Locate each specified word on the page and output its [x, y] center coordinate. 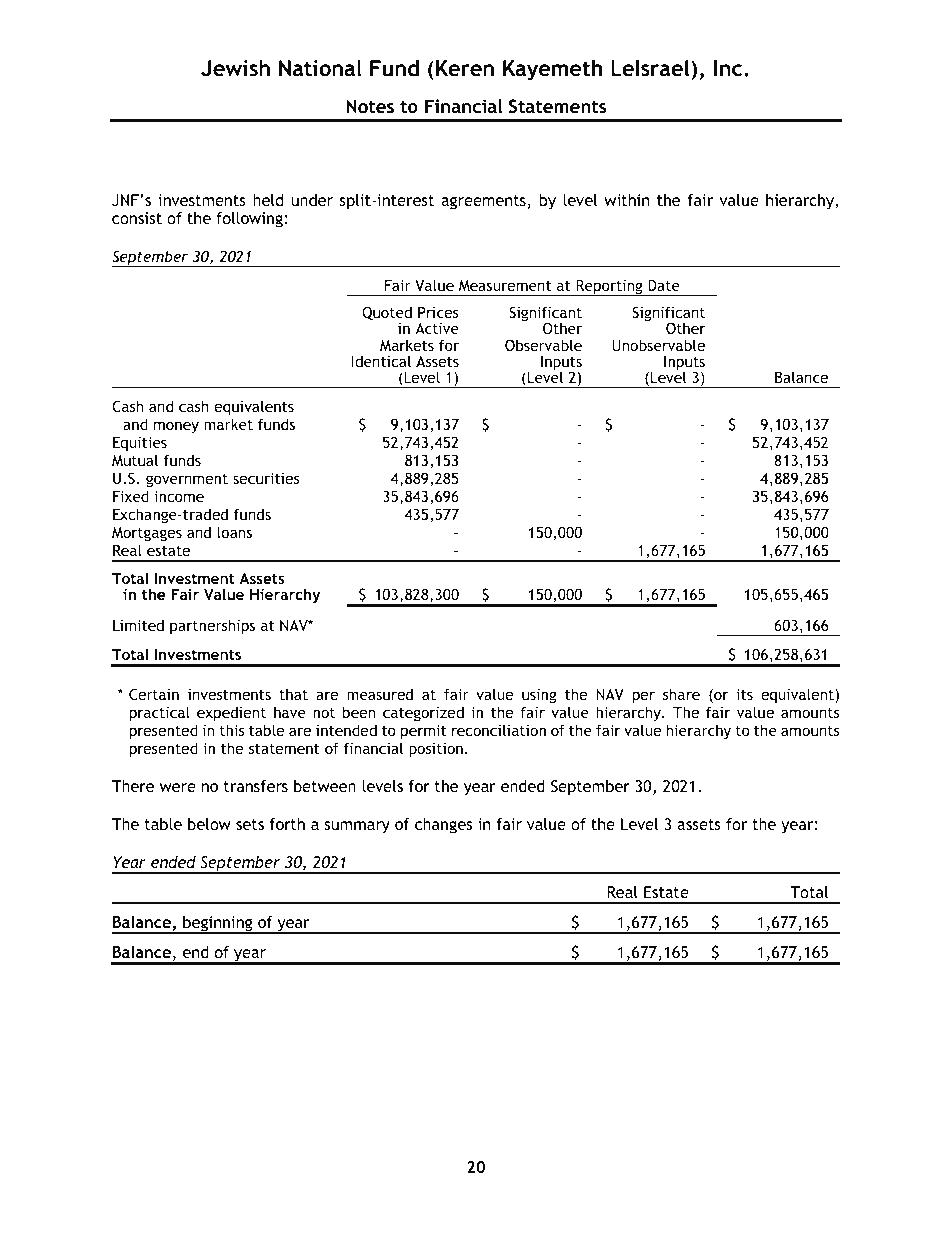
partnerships [212, 626]
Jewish [235, 68]
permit [423, 732]
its [744, 694]
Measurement [505, 285]
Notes [370, 106]
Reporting [609, 288]
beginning [218, 925]
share [681, 694]
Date [664, 285]
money [176, 427]
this [232, 730]
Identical [381, 361]
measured [380, 694]
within [626, 200]
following [249, 220]
